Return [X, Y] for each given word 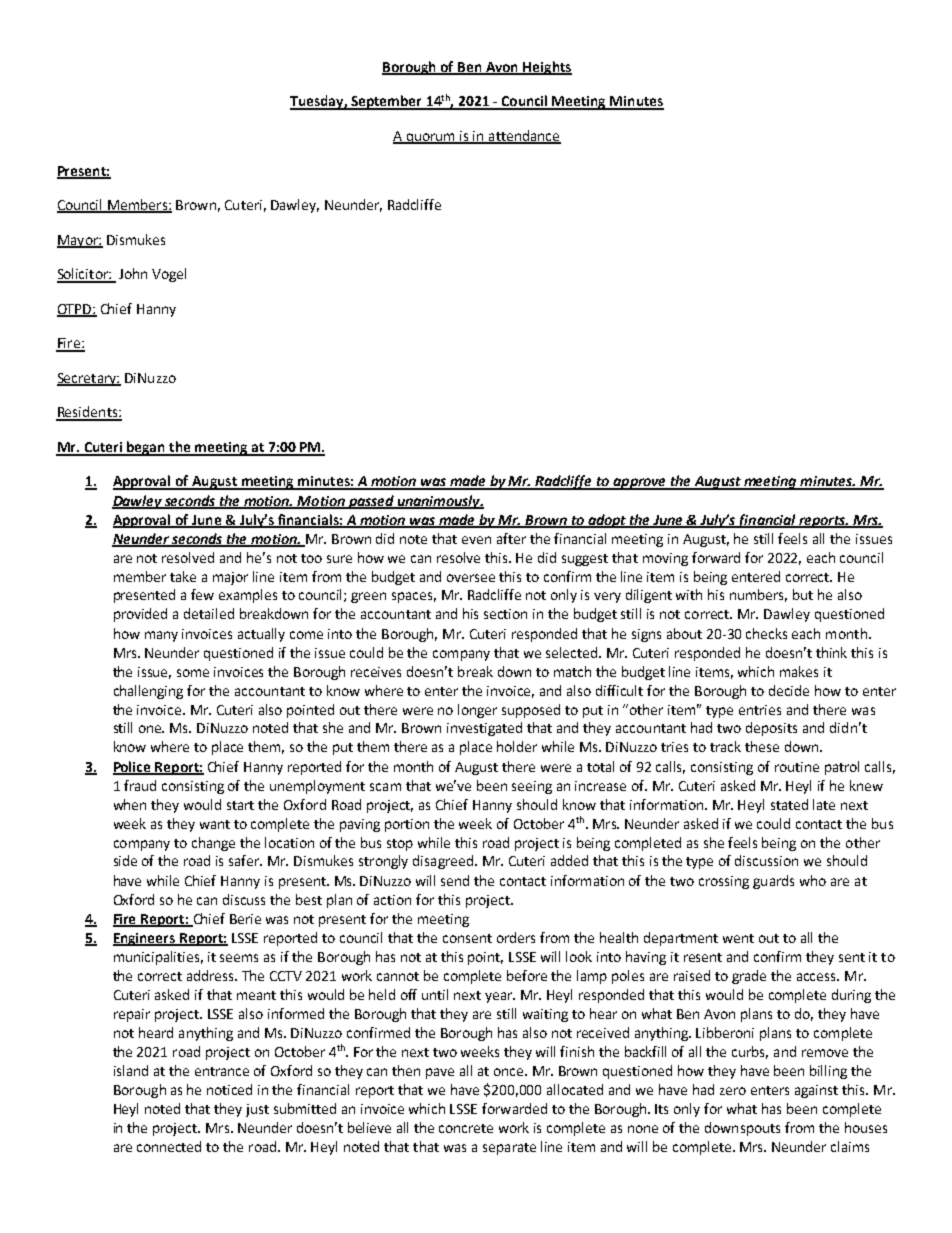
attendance [524, 136]
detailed [209, 613]
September [386, 102]
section [505, 614]
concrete [466, 1128]
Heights [546, 68]
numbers [758, 595]
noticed [229, 1089]
